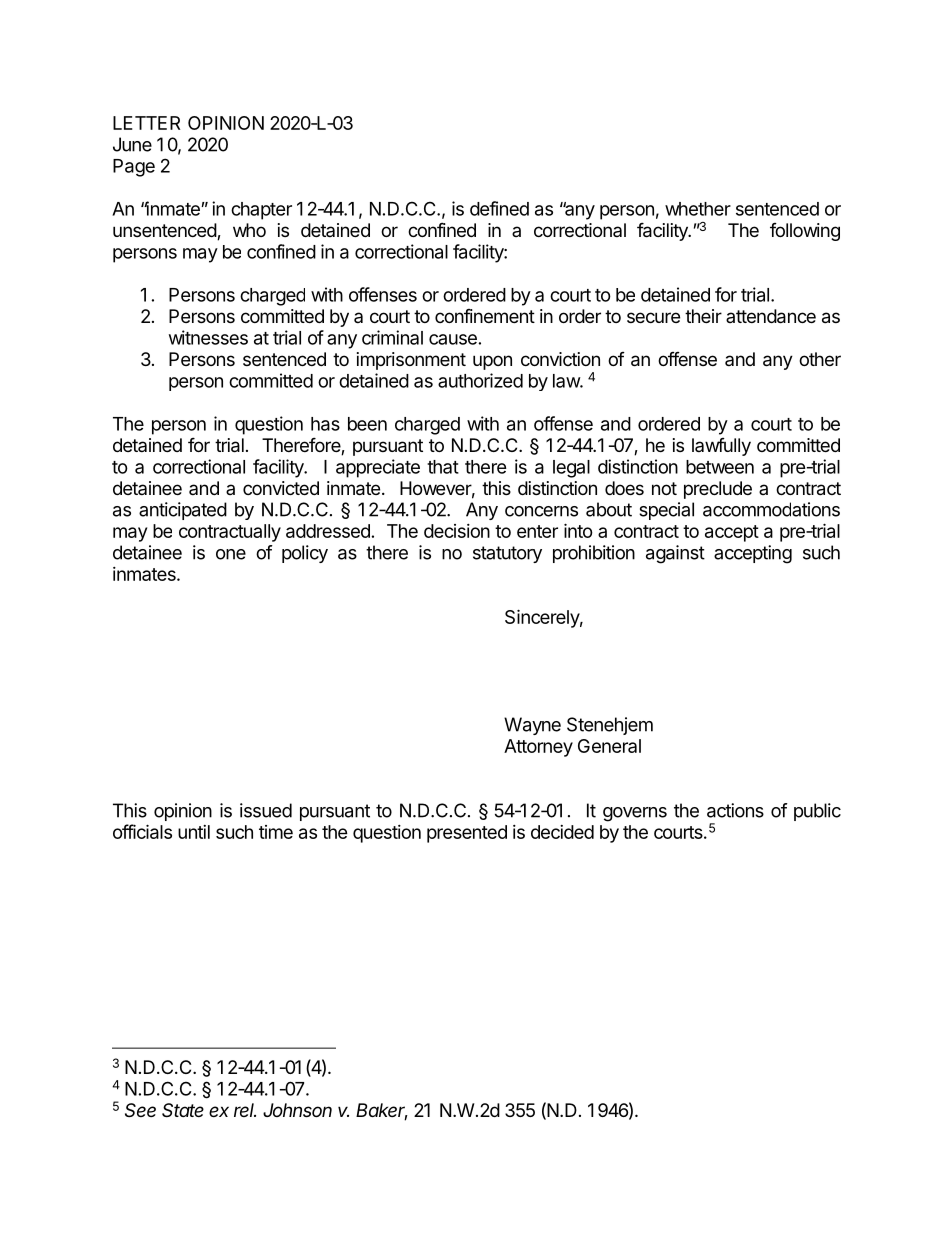 The width and height of the screenshot is (952, 1233). I want to click on LETTER, so click(146, 123).
